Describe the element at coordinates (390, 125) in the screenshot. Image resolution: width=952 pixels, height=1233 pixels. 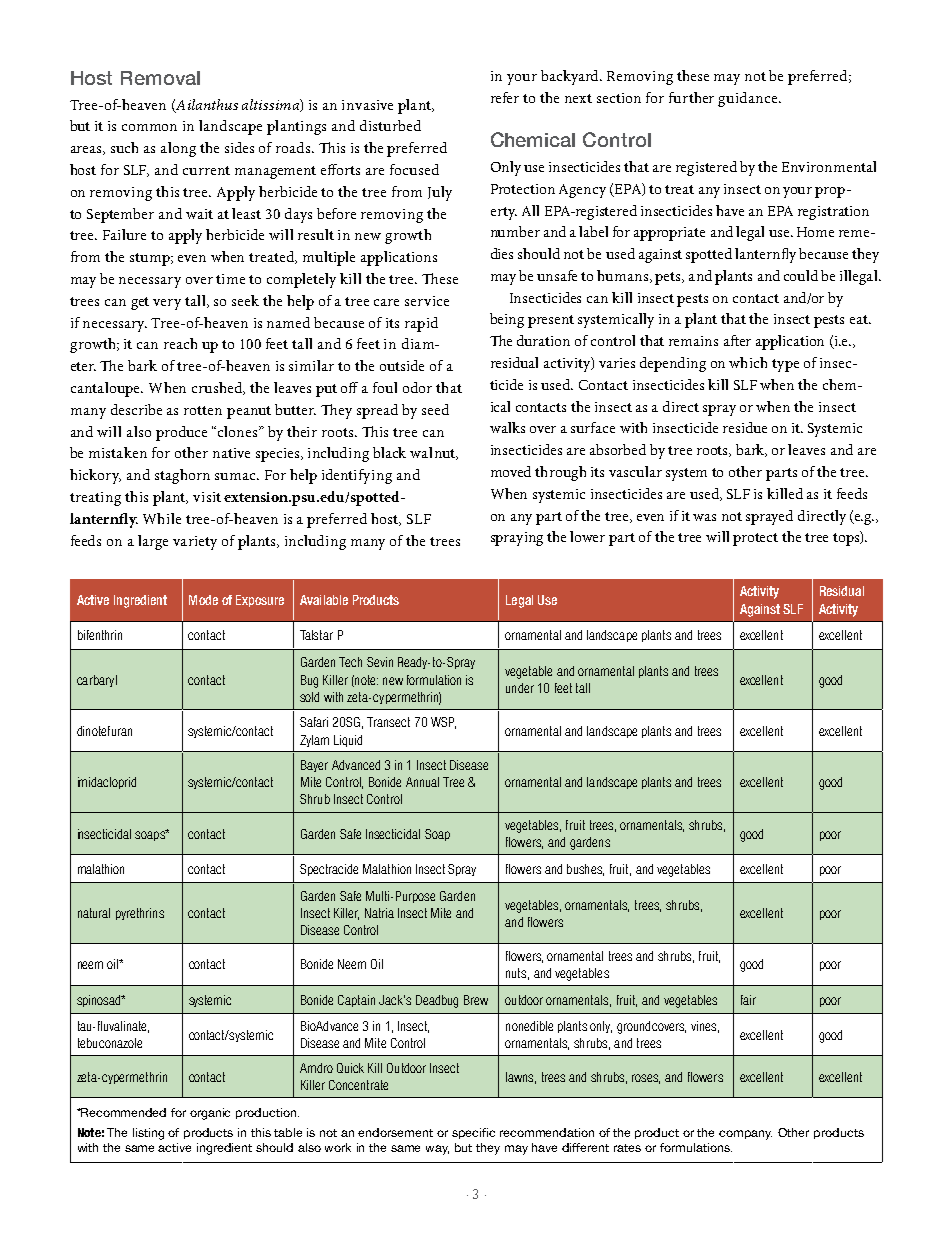
I see `disturbed` at that location.
